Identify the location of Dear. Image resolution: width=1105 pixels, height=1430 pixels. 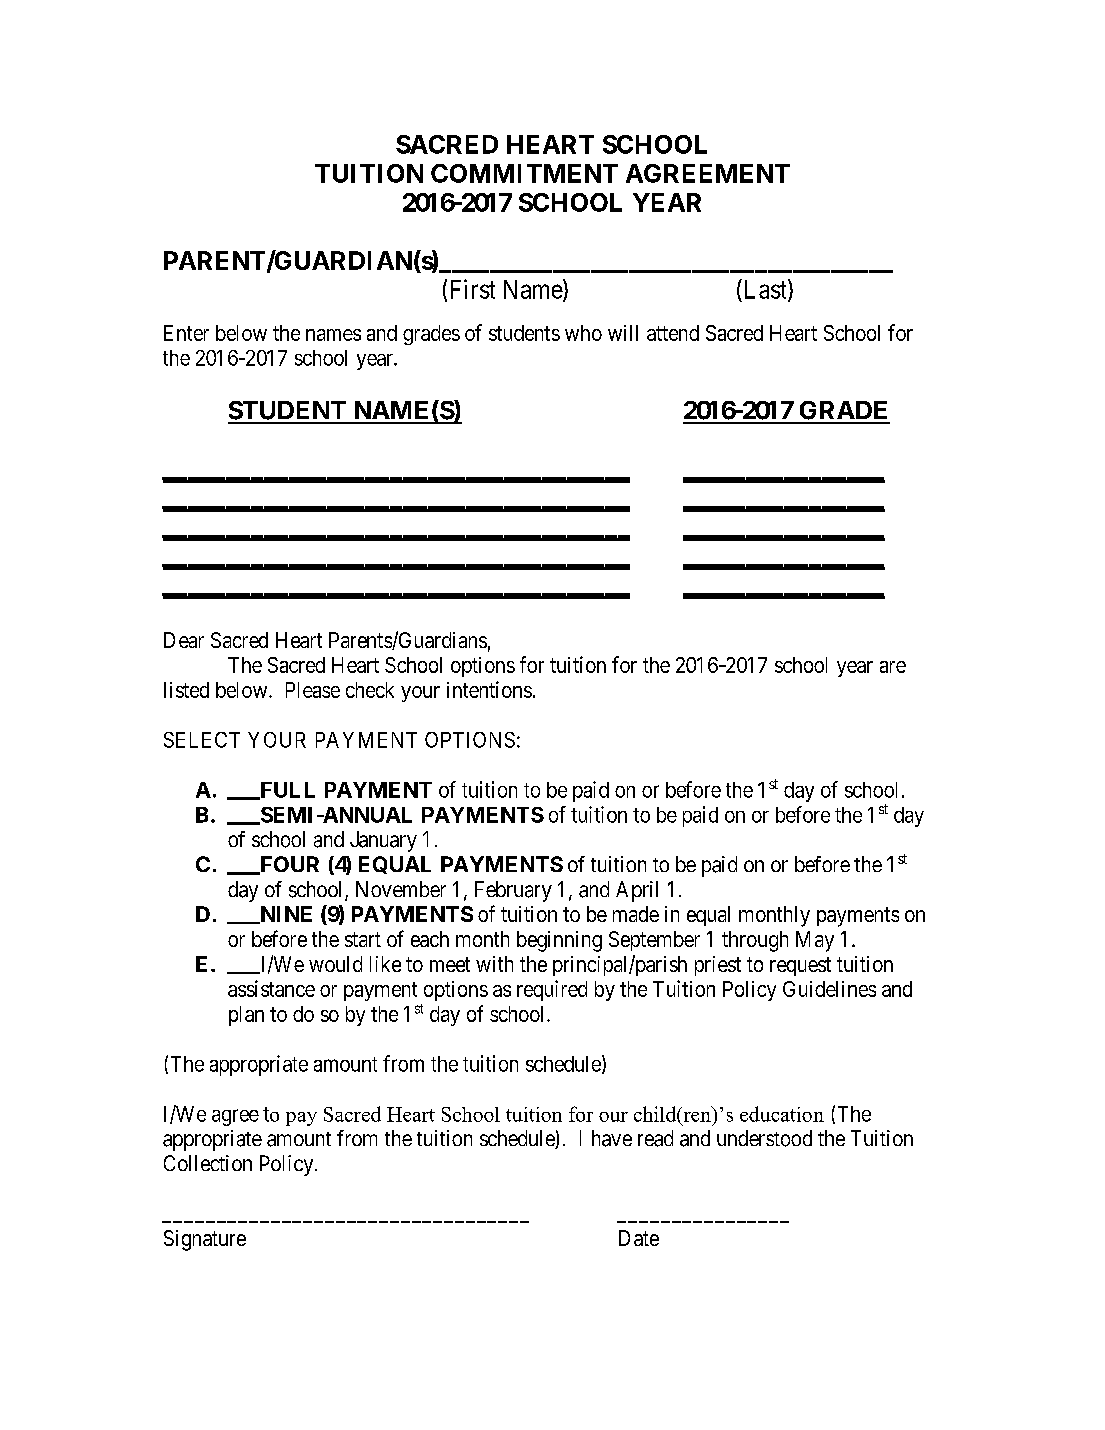
(184, 640).
